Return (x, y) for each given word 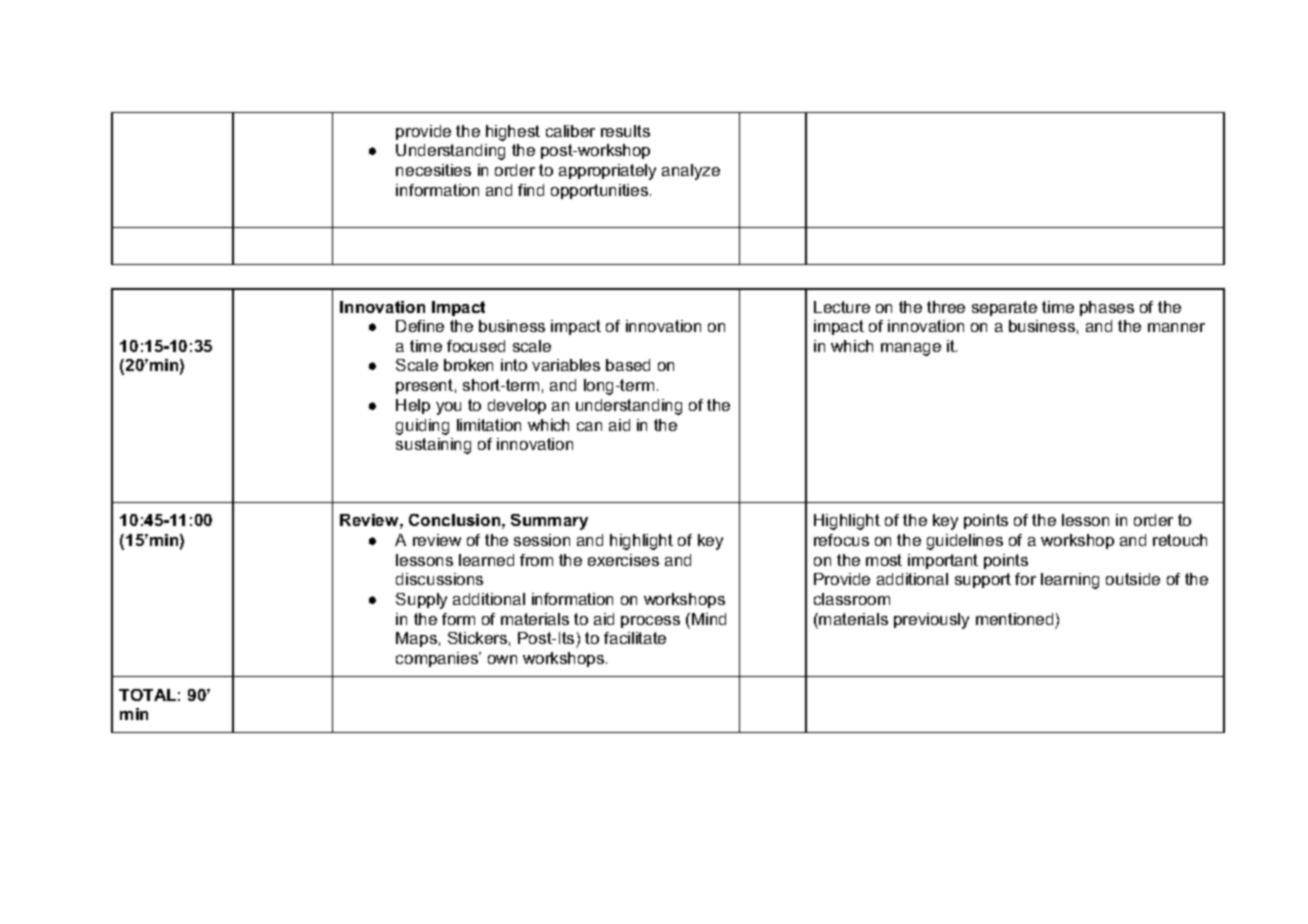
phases (1107, 308)
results (625, 131)
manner (1176, 327)
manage (911, 349)
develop (517, 406)
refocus (841, 540)
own (502, 659)
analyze (691, 172)
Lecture (842, 307)
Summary (549, 522)
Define (420, 326)
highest (513, 133)
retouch (1180, 540)
